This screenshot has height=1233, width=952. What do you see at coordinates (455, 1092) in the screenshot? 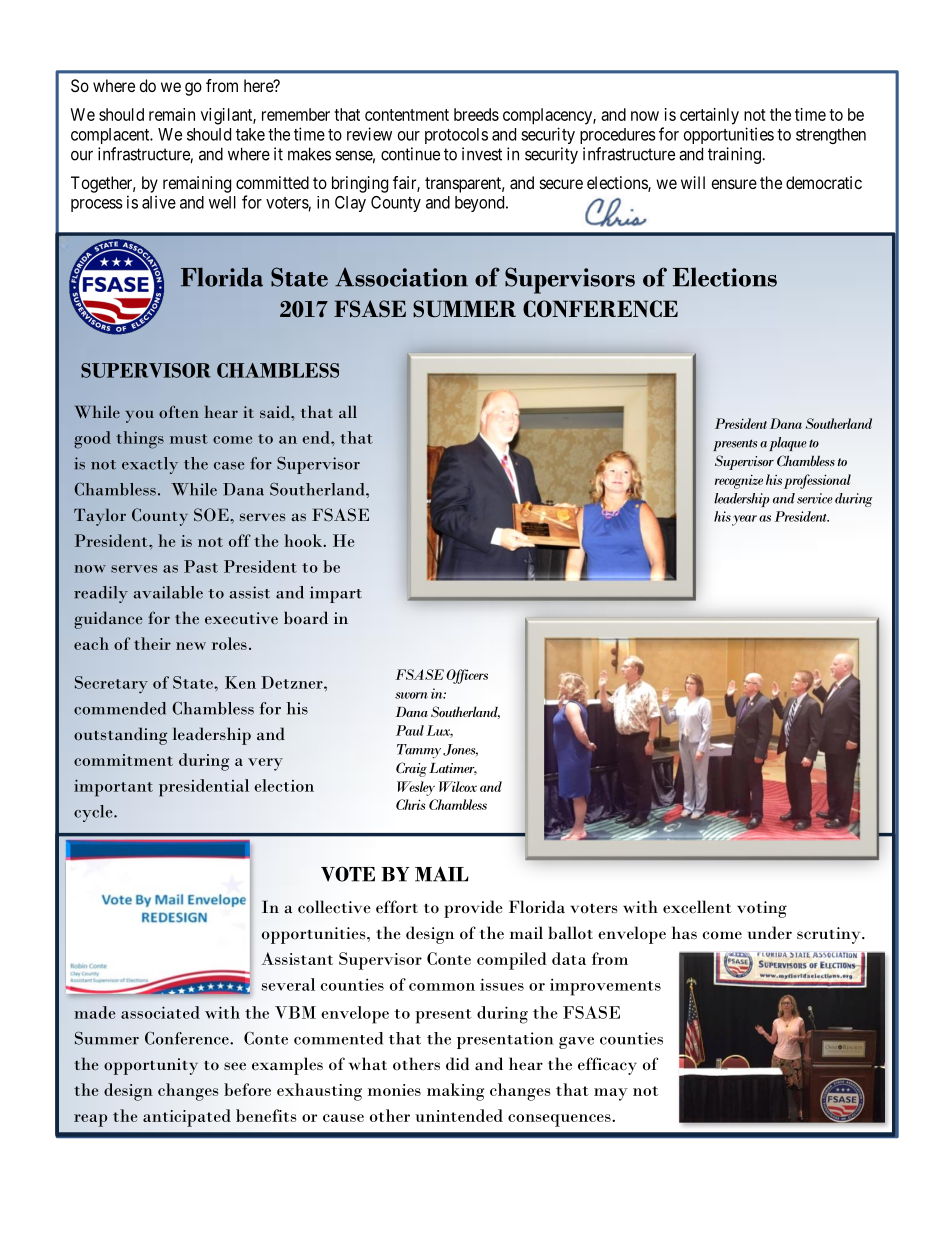
I see `making` at bounding box center [455, 1092].
